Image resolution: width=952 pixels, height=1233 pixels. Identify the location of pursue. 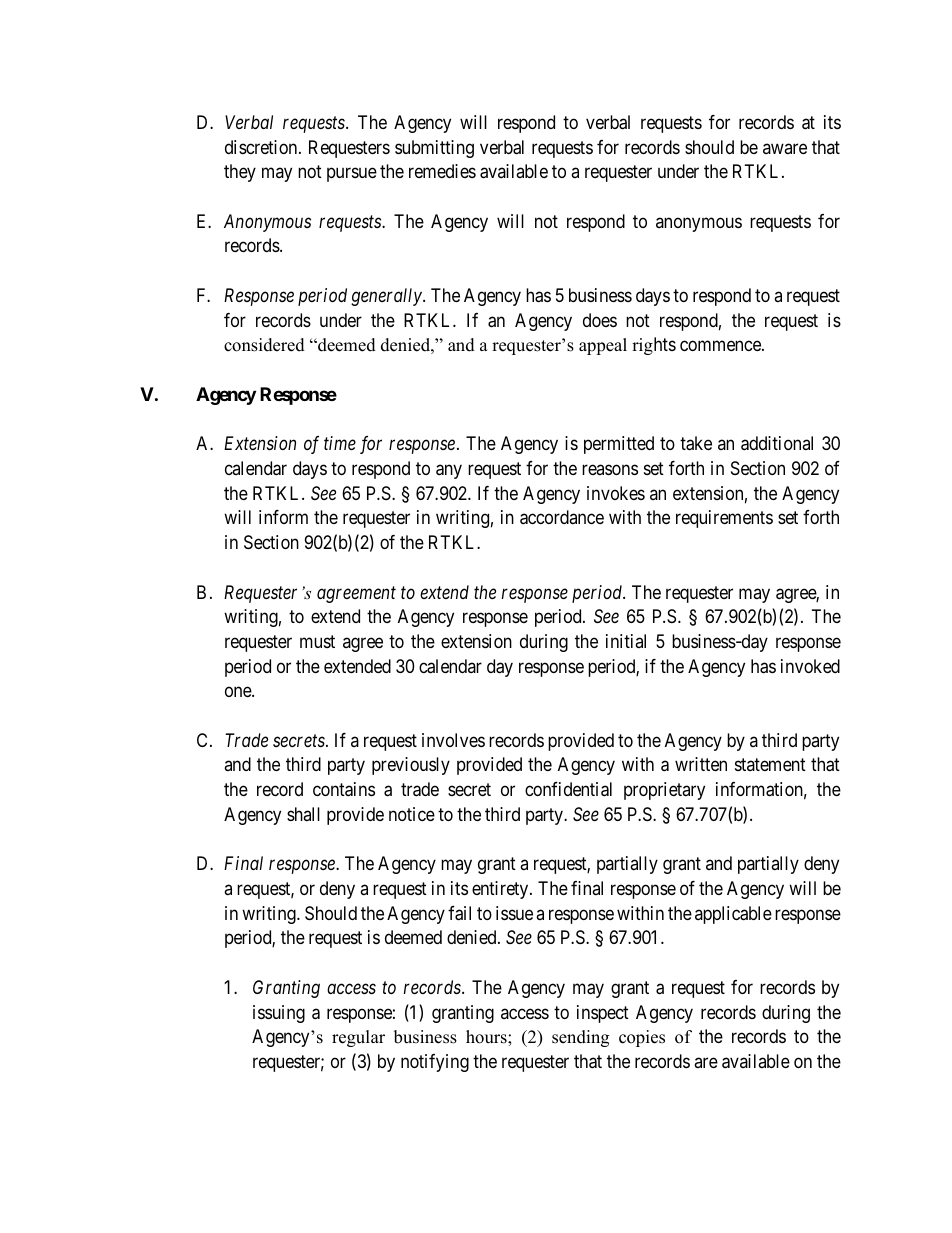
(352, 175).
